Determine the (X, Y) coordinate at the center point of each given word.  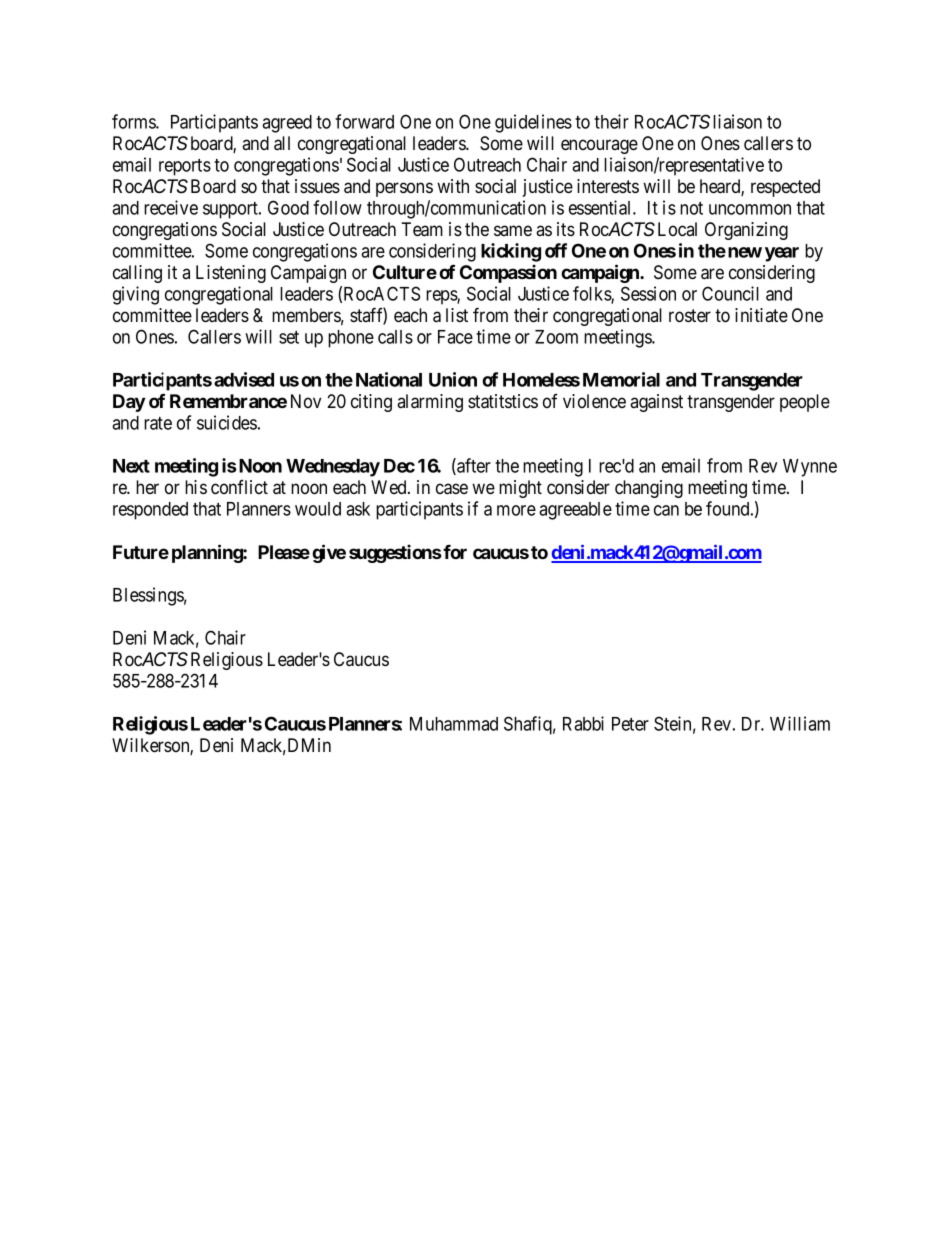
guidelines (533, 123)
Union (453, 379)
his (196, 487)
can (666, 510)
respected (785, 188)
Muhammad (454, 724)
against (656, 403)
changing (649, 489)
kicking (511, 252)
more (516, 510)
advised (244, 379)
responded (150, 511)
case (452, 489)
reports (185, 167)
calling (137, 274)
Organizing (746, 231)
